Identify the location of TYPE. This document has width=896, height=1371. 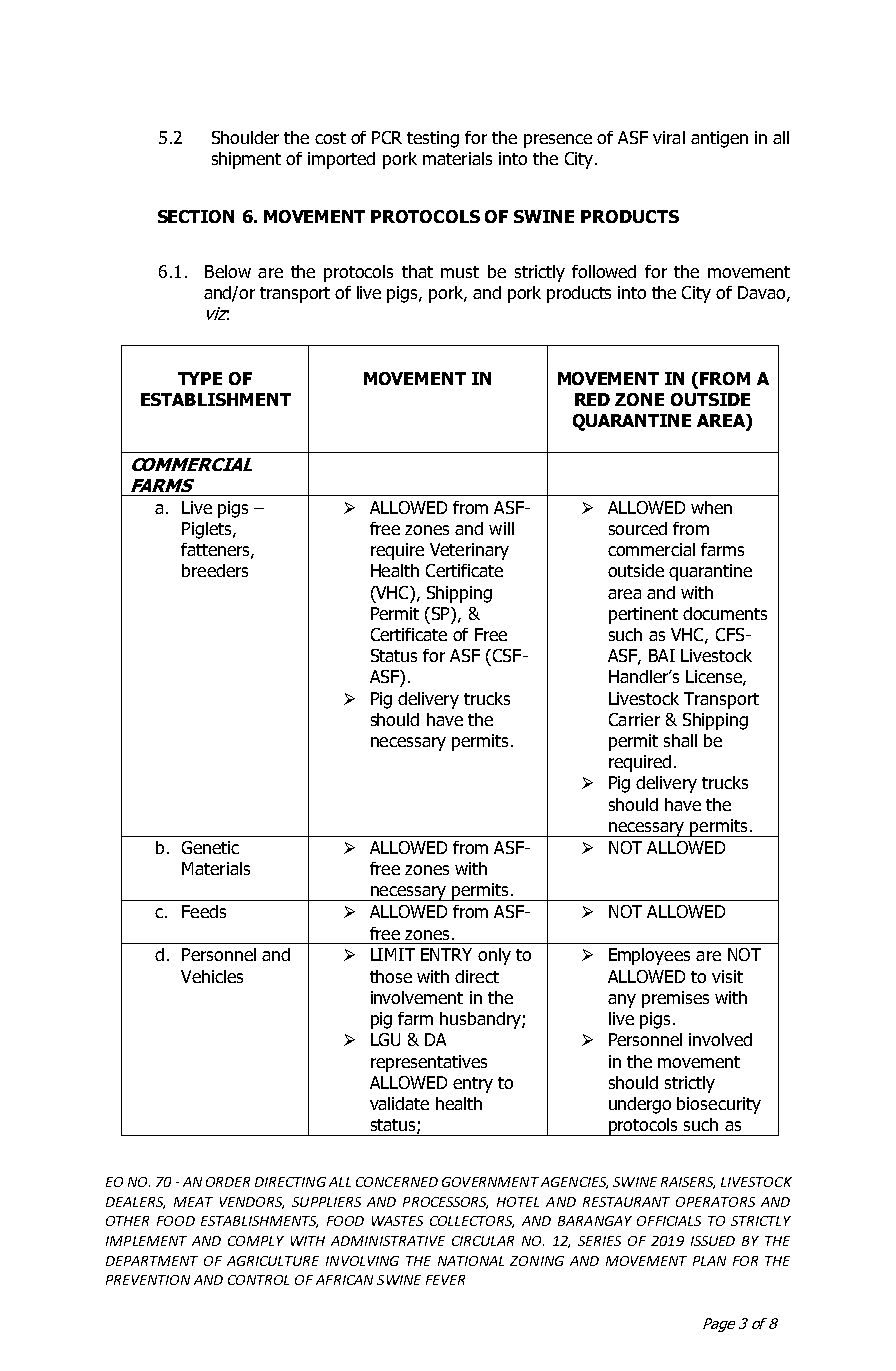
(200, 378).
